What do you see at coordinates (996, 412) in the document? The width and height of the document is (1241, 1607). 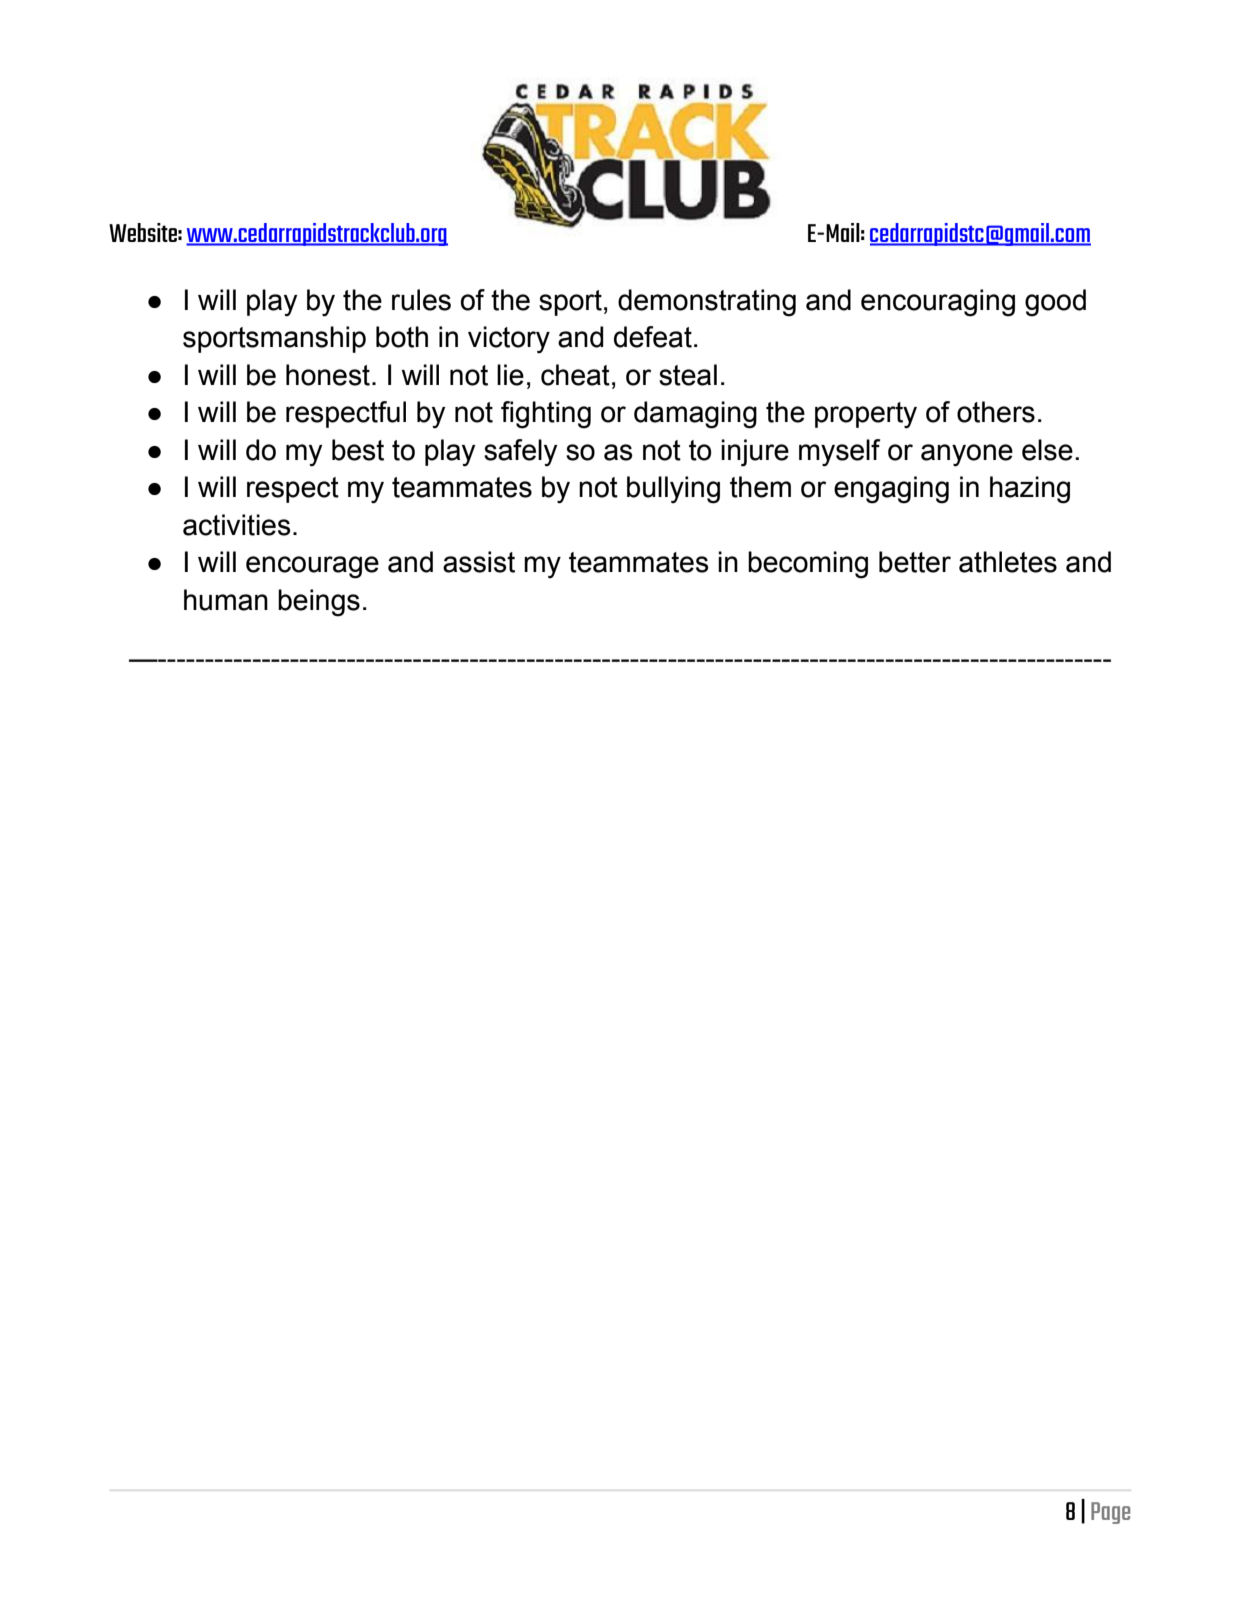 I see `others` at bounding box center [996, 412].
